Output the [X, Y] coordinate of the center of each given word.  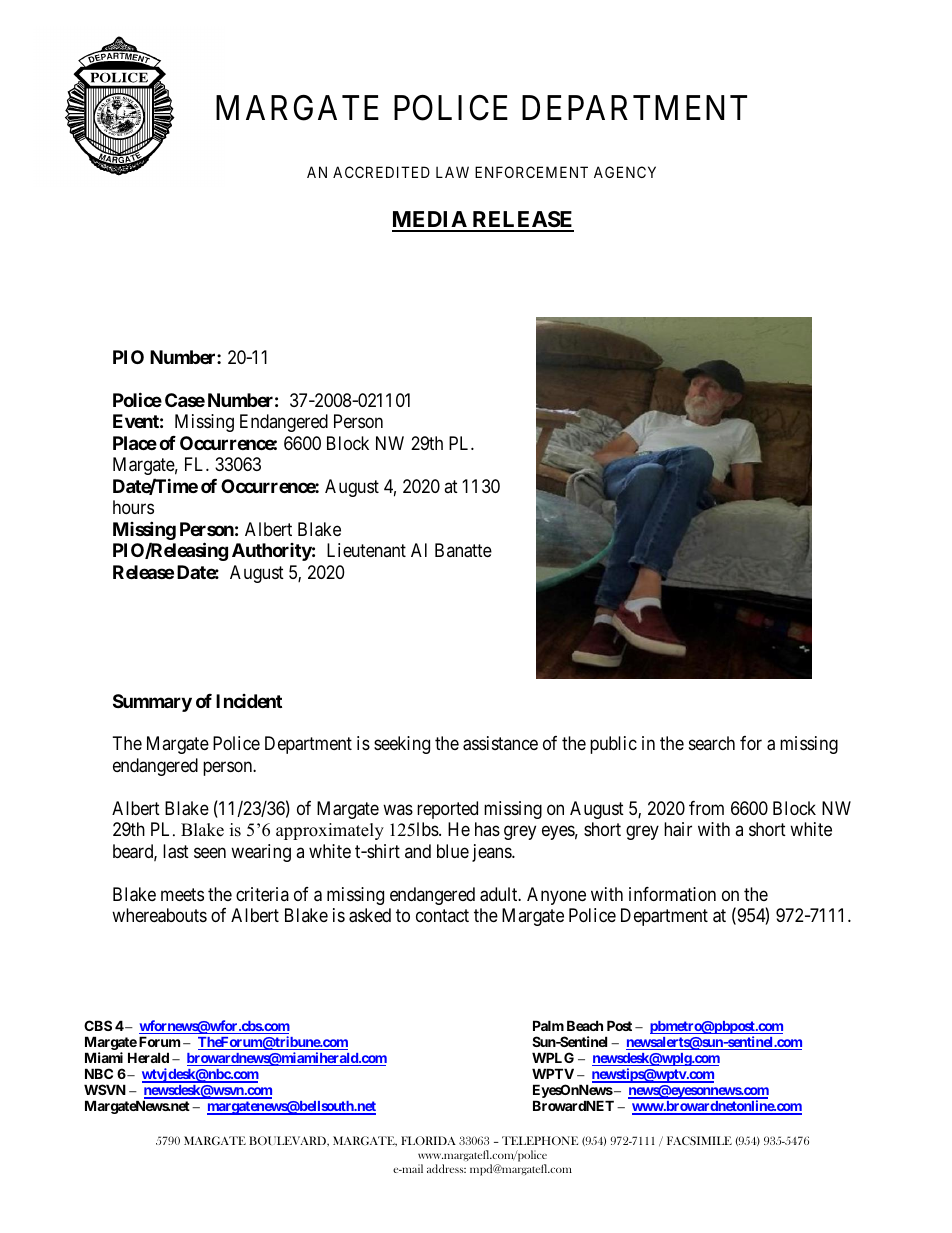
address [446, 1168]
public [613, 745]
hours [133, 507]
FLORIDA [428, 1140]
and [418, 851]
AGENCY [625, 172]
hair [678, 829]
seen [210, 852]
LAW [452, 172]
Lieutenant [366, 550]
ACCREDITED [381, 172]
